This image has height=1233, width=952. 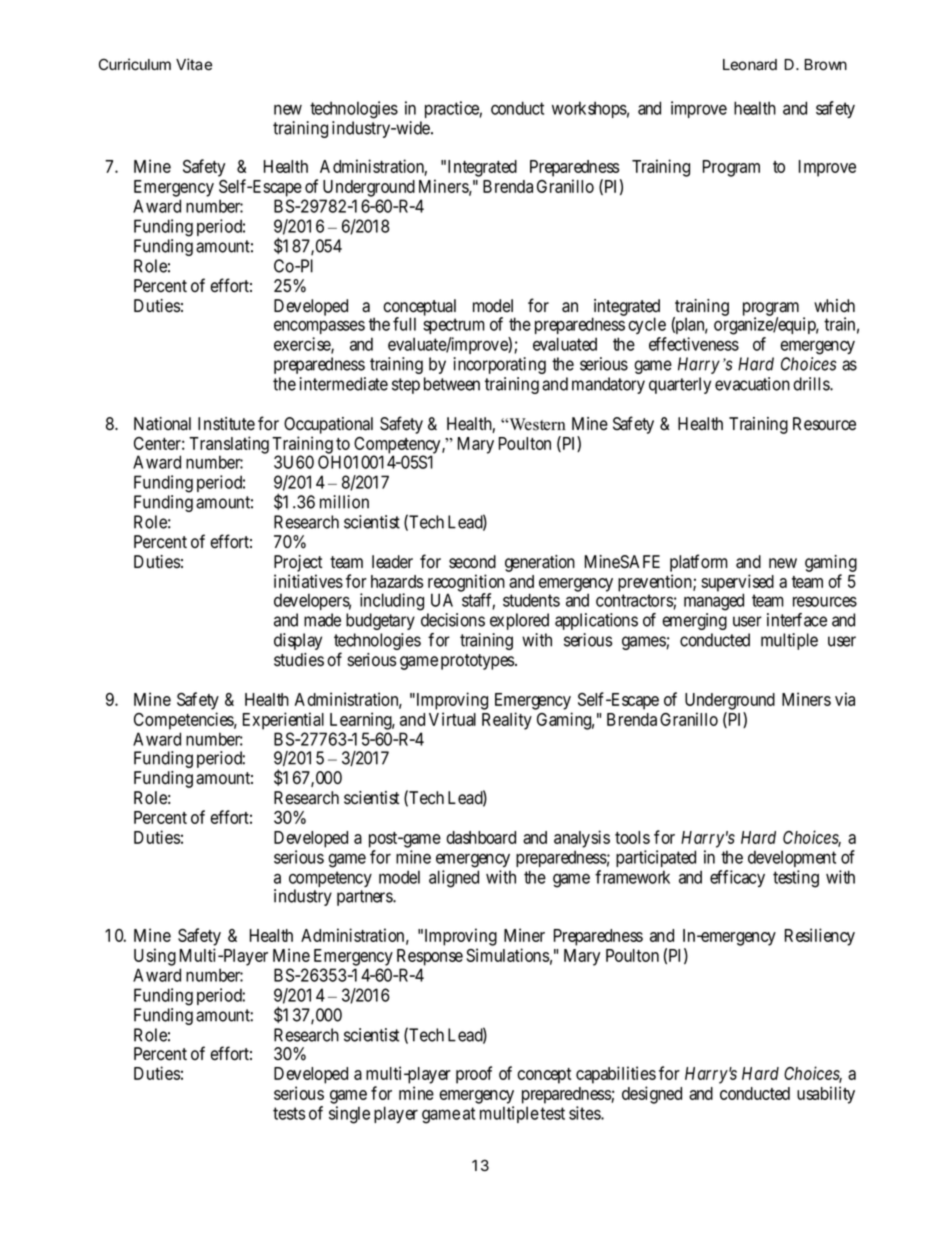 I want to click on proof, so click(x=474, y=1075).
